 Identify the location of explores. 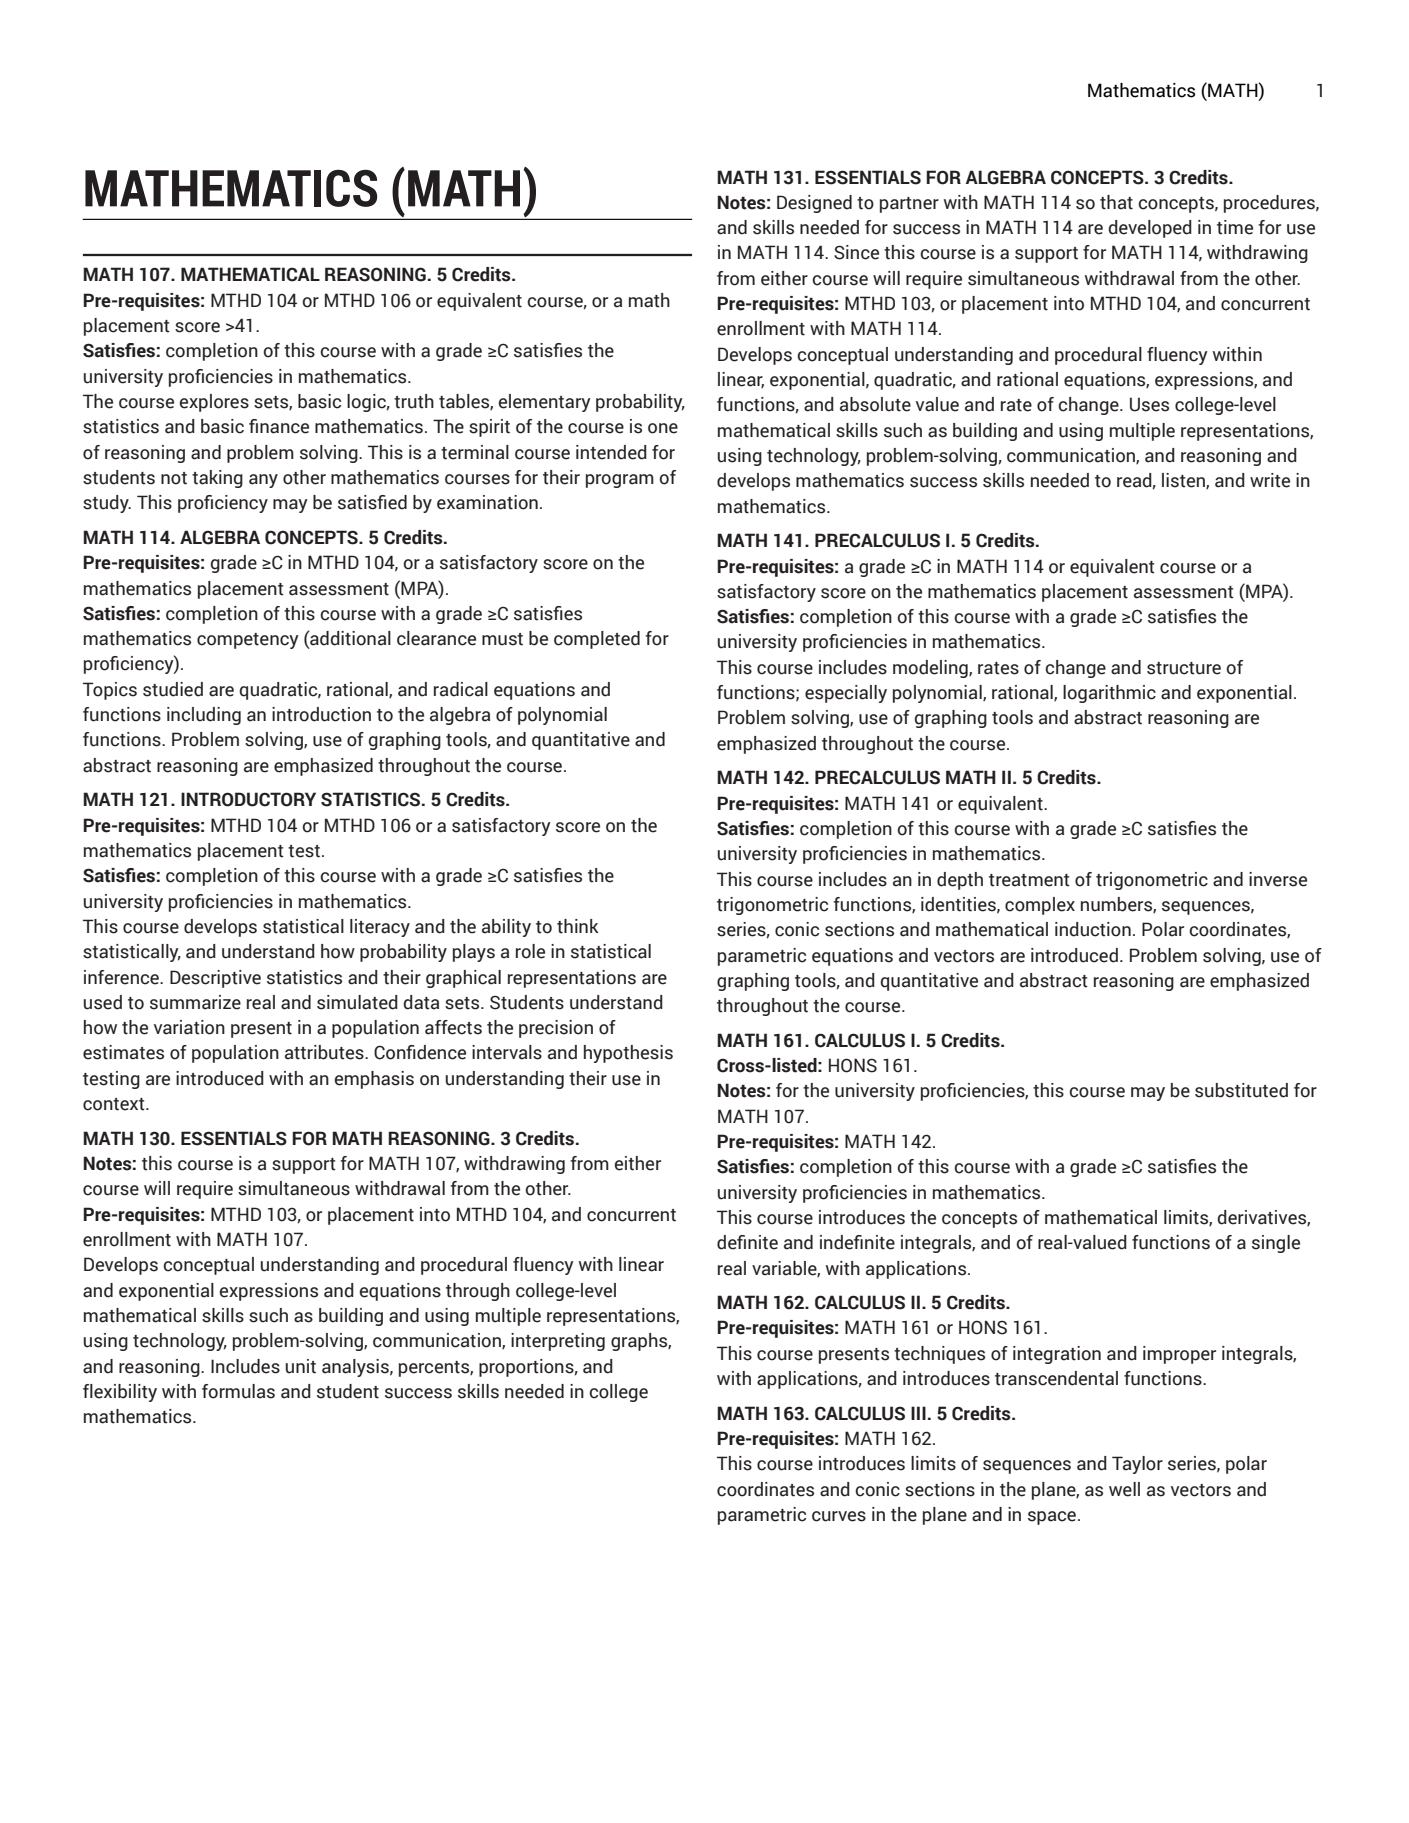
(214, 403).
